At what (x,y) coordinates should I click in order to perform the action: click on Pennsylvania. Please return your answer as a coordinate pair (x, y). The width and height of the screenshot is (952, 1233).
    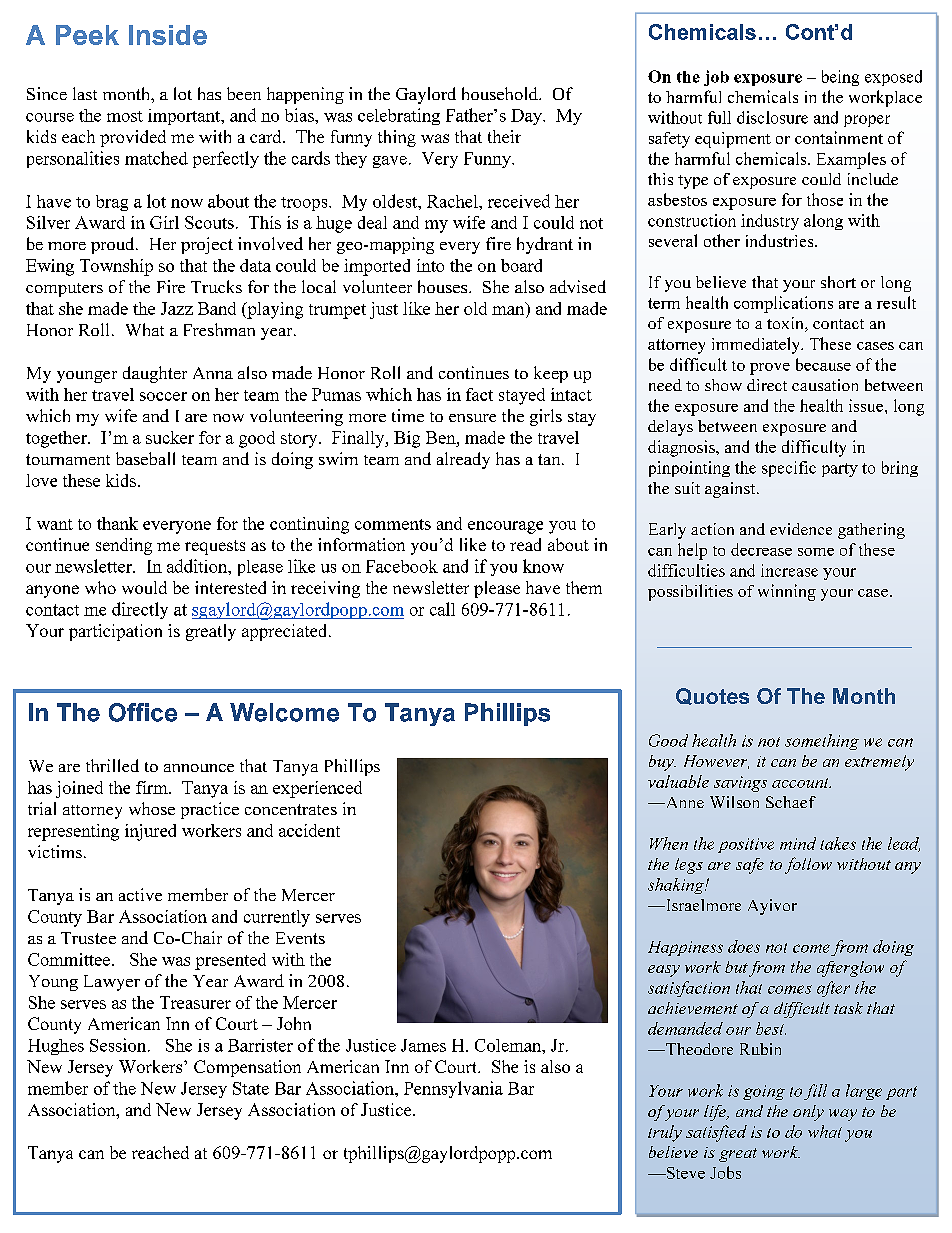
    Looking at the image, I should click on (453, 1089).
